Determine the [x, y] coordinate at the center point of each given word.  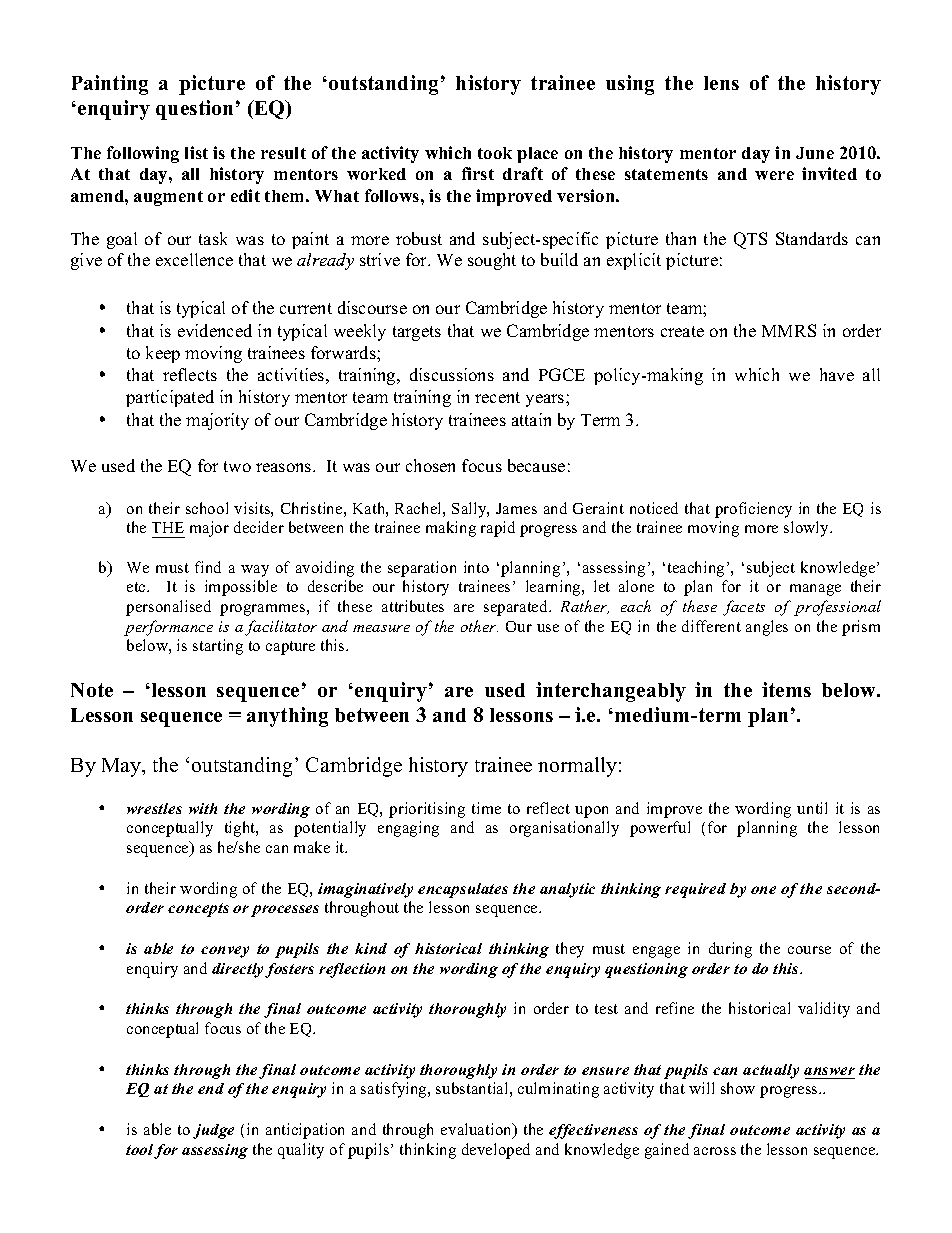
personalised [168, 608]
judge [213, 1131]
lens [721, 83]
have [837, 374]
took [495, 153]
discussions [452, 374]
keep [163, 354]
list [196, 152]
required [695, 890]
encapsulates [463, 890]
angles [767, 628]
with [203, 808]
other [479, 626]
